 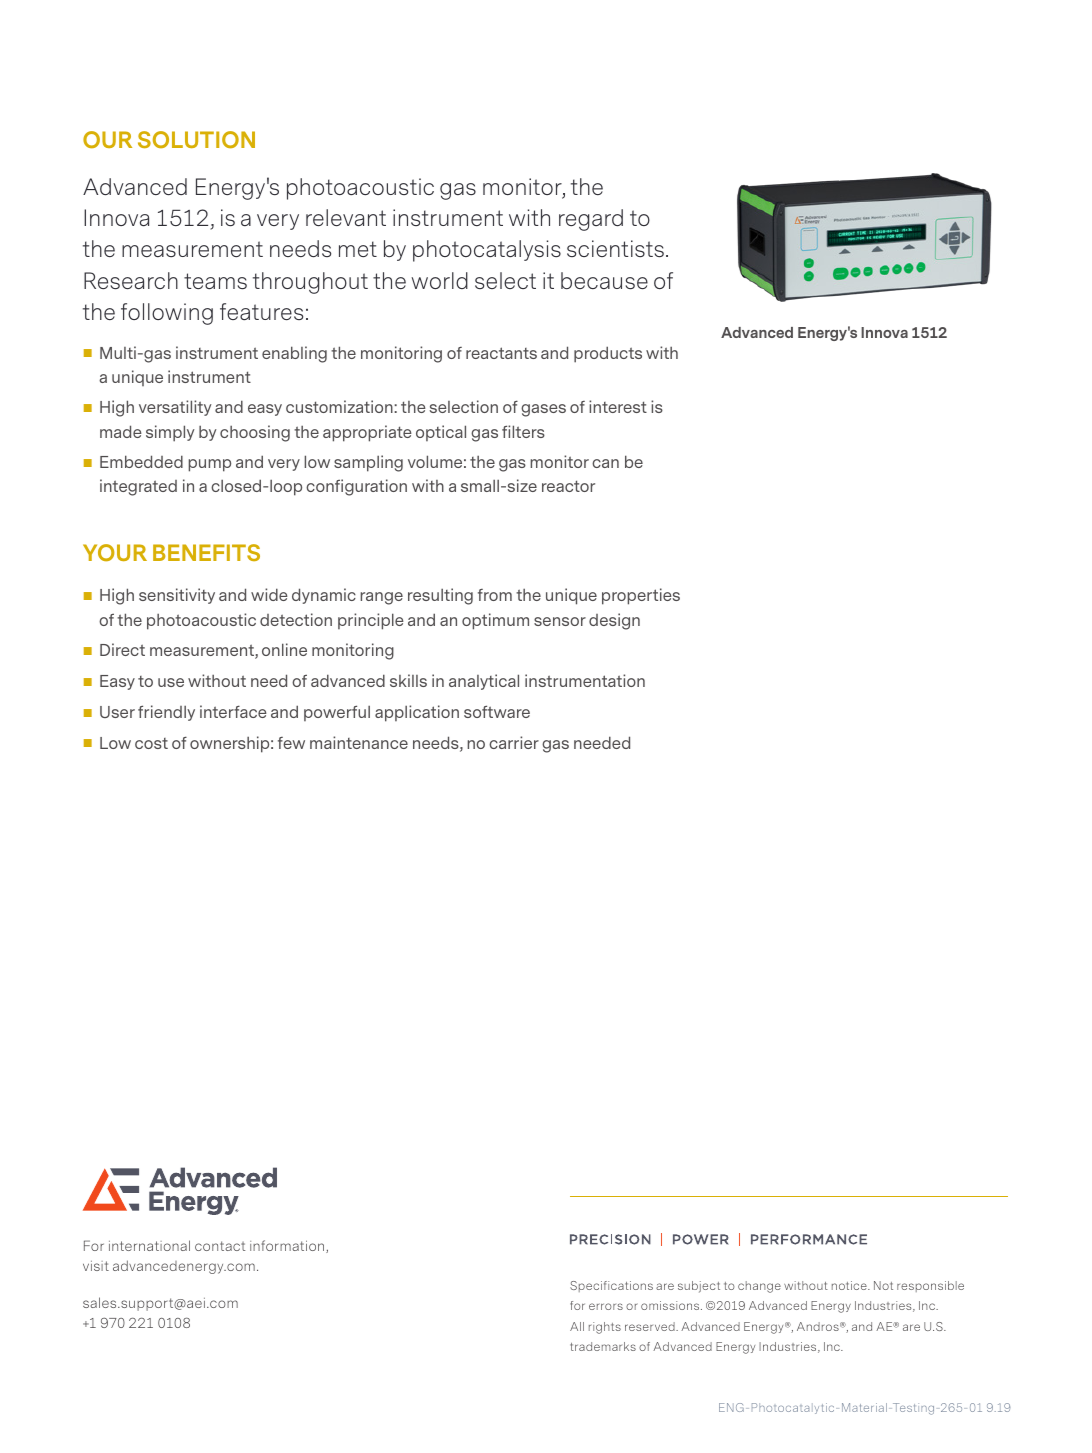 What do you see at coordinates (606, 1306) in the document?
I see `errors` at bounding box center [606, 1306].
